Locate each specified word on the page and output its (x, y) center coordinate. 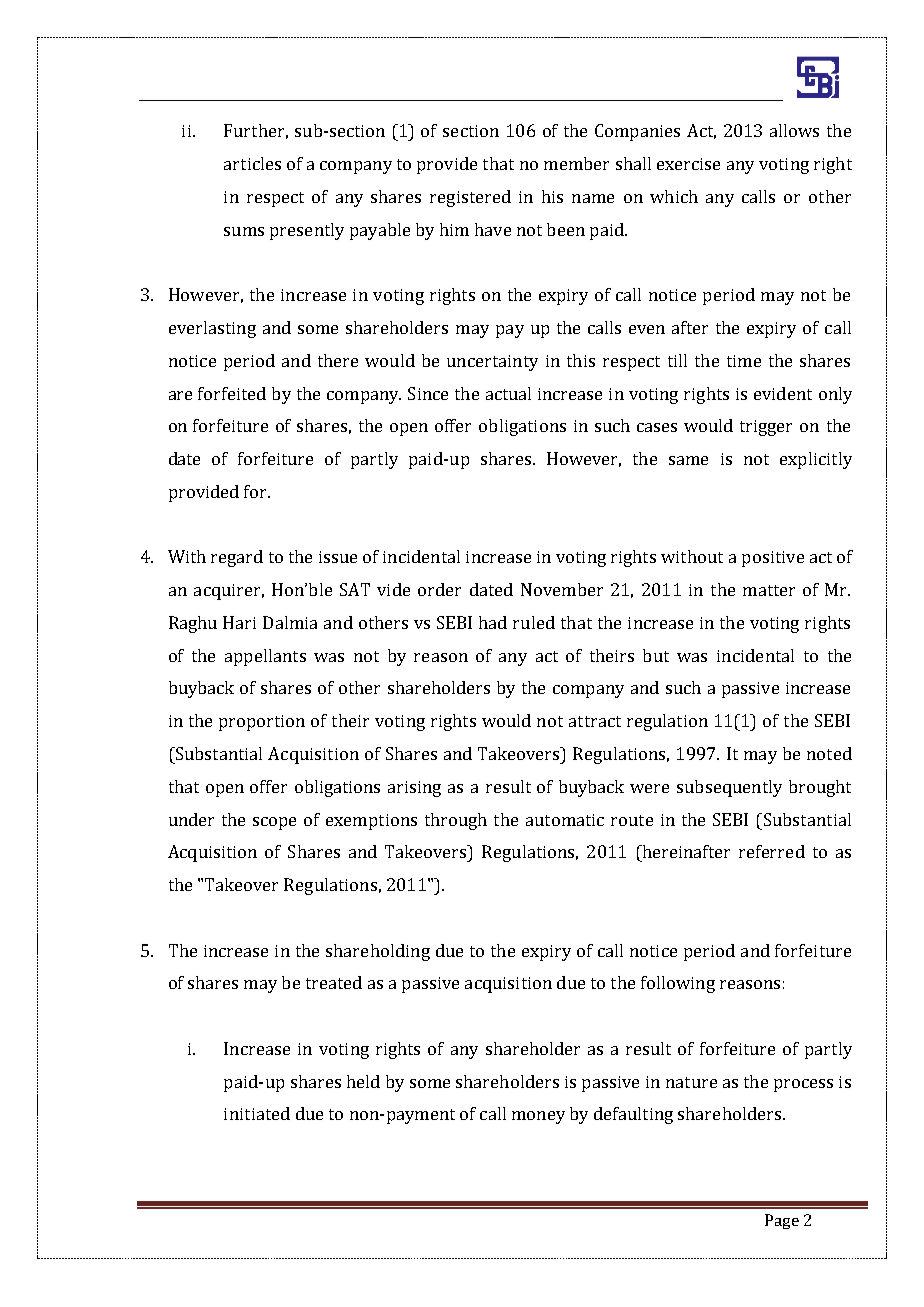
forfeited (232, 393)
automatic (565, 820)
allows (794, 130)
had (493, 622)
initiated (257, 1113)
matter (769, 590)
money (538, 1117)
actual (508, 393)
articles (252, 163)
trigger (766, 428)
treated (334, 982)
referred (772, 851)
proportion (262, 723)
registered (470, 198)
